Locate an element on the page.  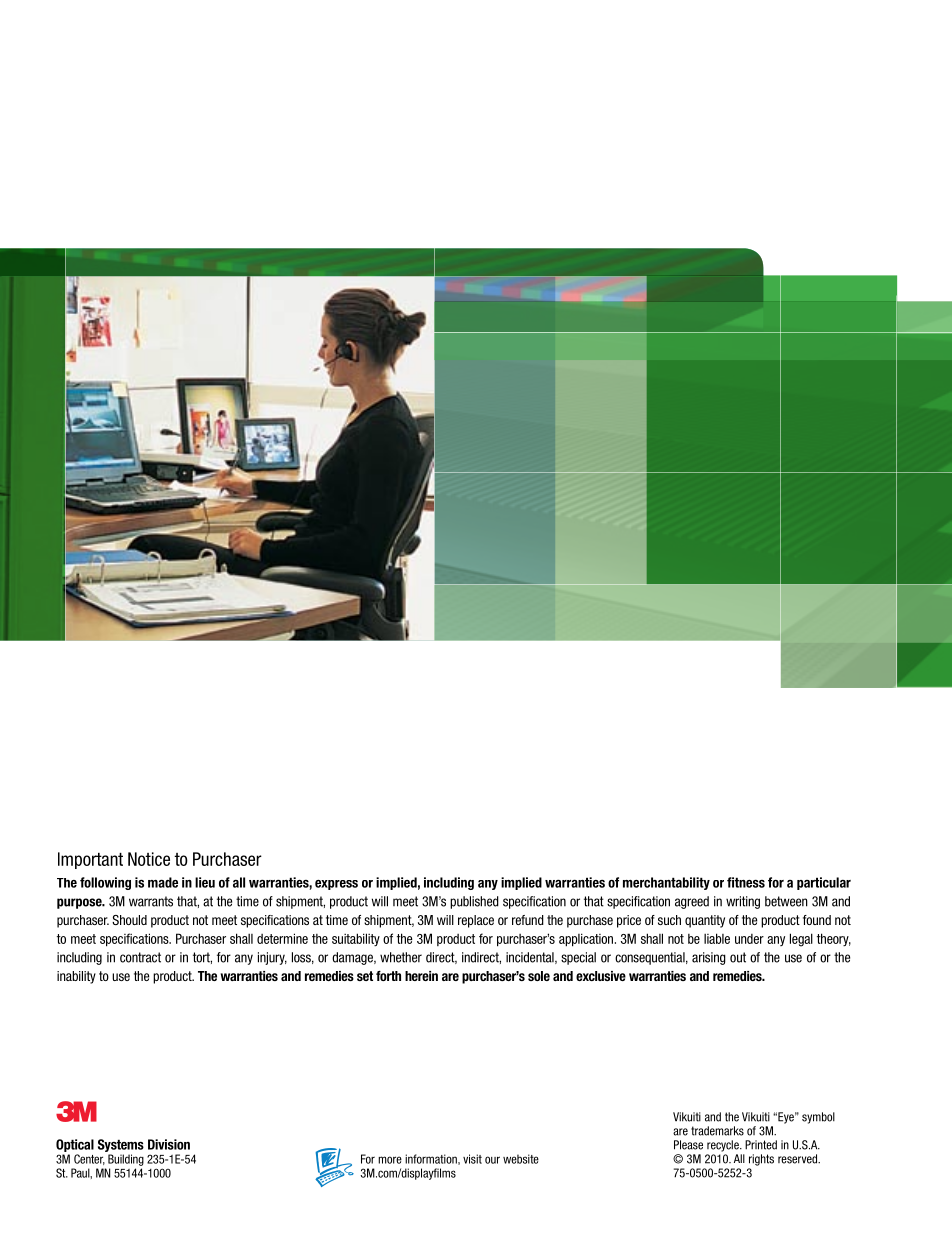
Notice is located at coordinates (149, 859).
